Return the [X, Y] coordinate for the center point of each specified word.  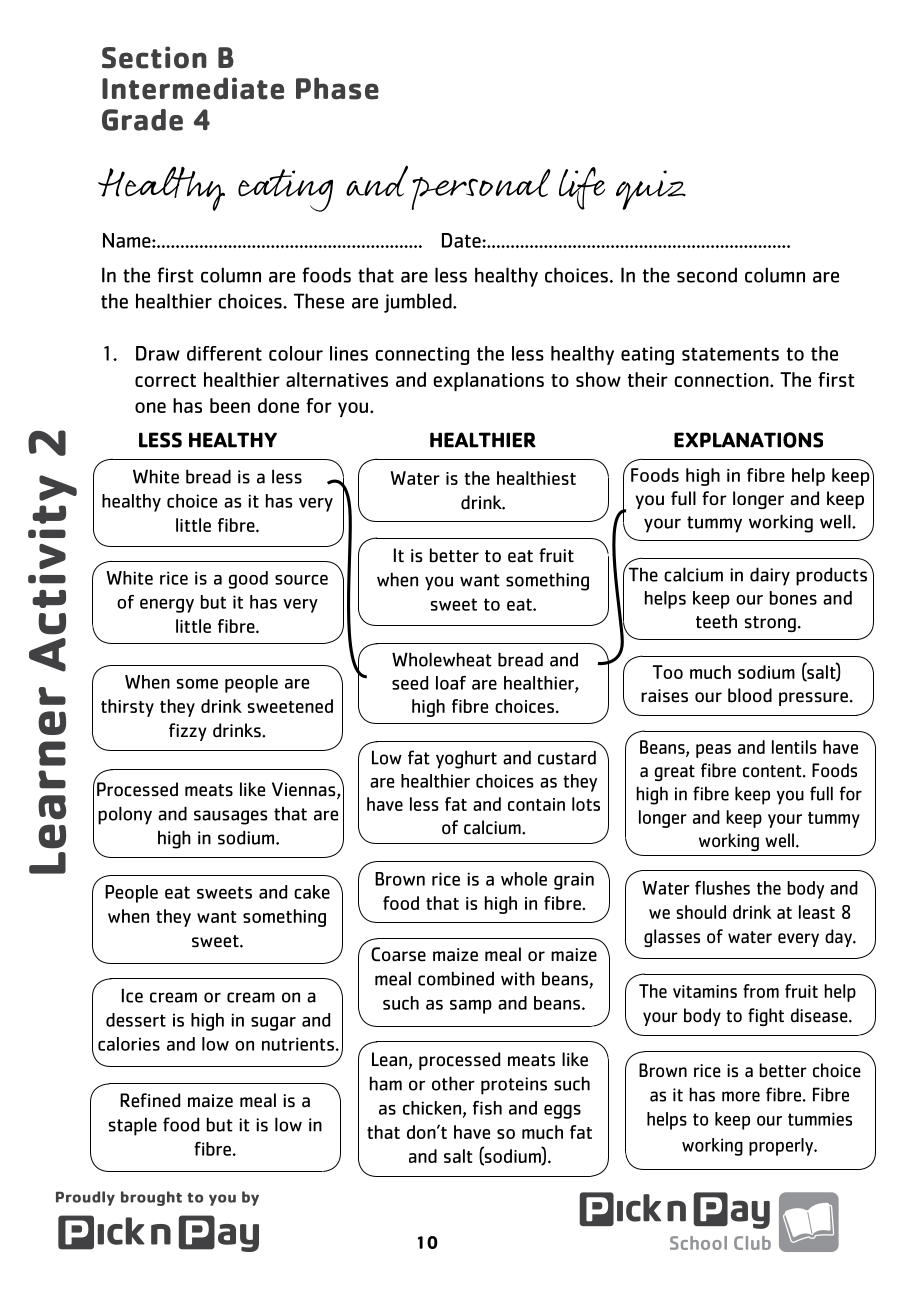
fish [487, 1108]
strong [770, 624]
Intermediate [193, 88]
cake [312, 892]
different [224, 353]
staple [132, 1126]
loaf [451, 683]
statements [730, 354]
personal [481, 189]
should [701, 912]
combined [456, 978]
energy [167, 606]
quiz [651, 190]
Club [752, 1243]
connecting [422, 355]
